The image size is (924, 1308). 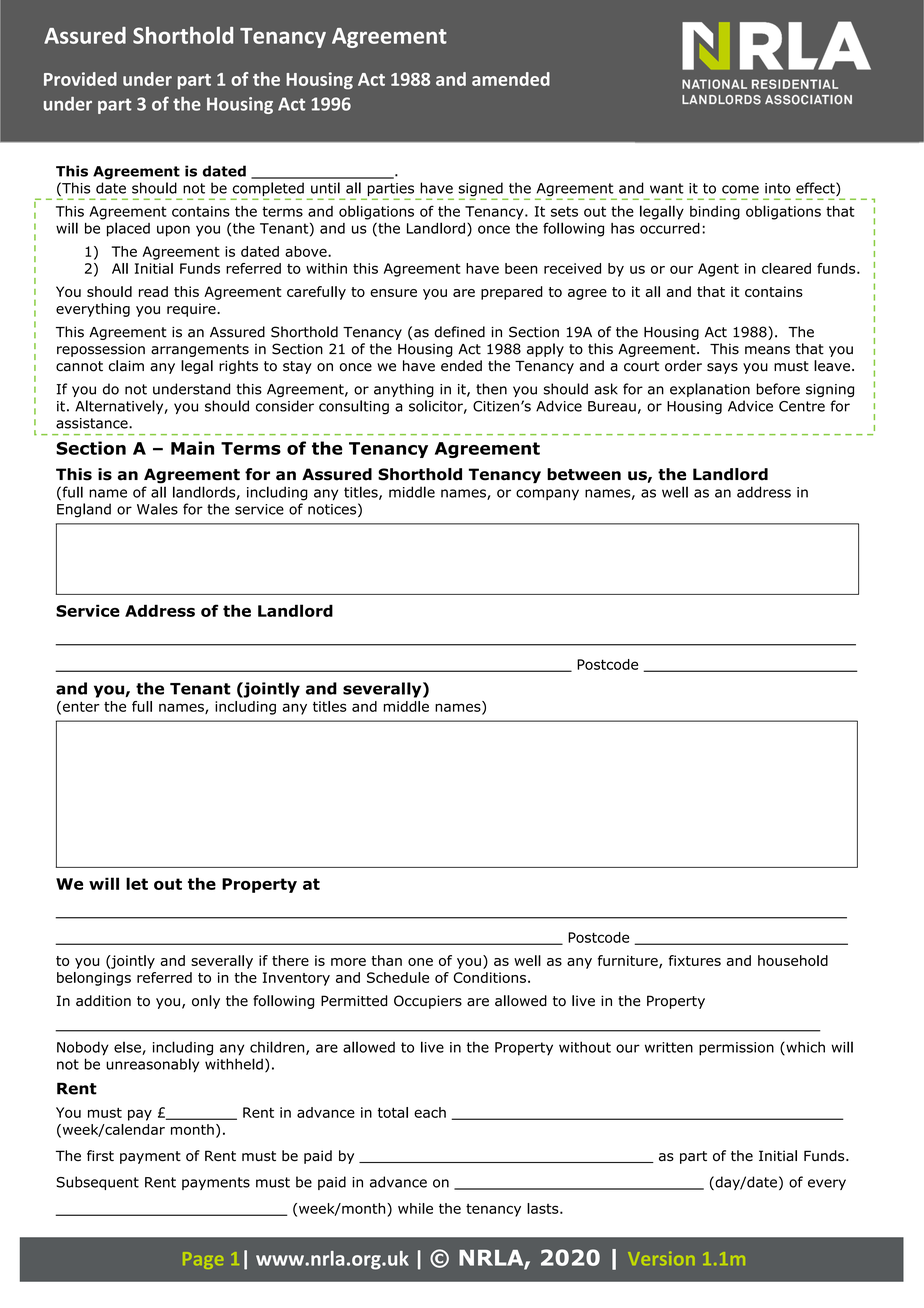 What do you see at coordinates (482, 190) in the screenshot?
I see `signed` at bounding box center [482, 190].
